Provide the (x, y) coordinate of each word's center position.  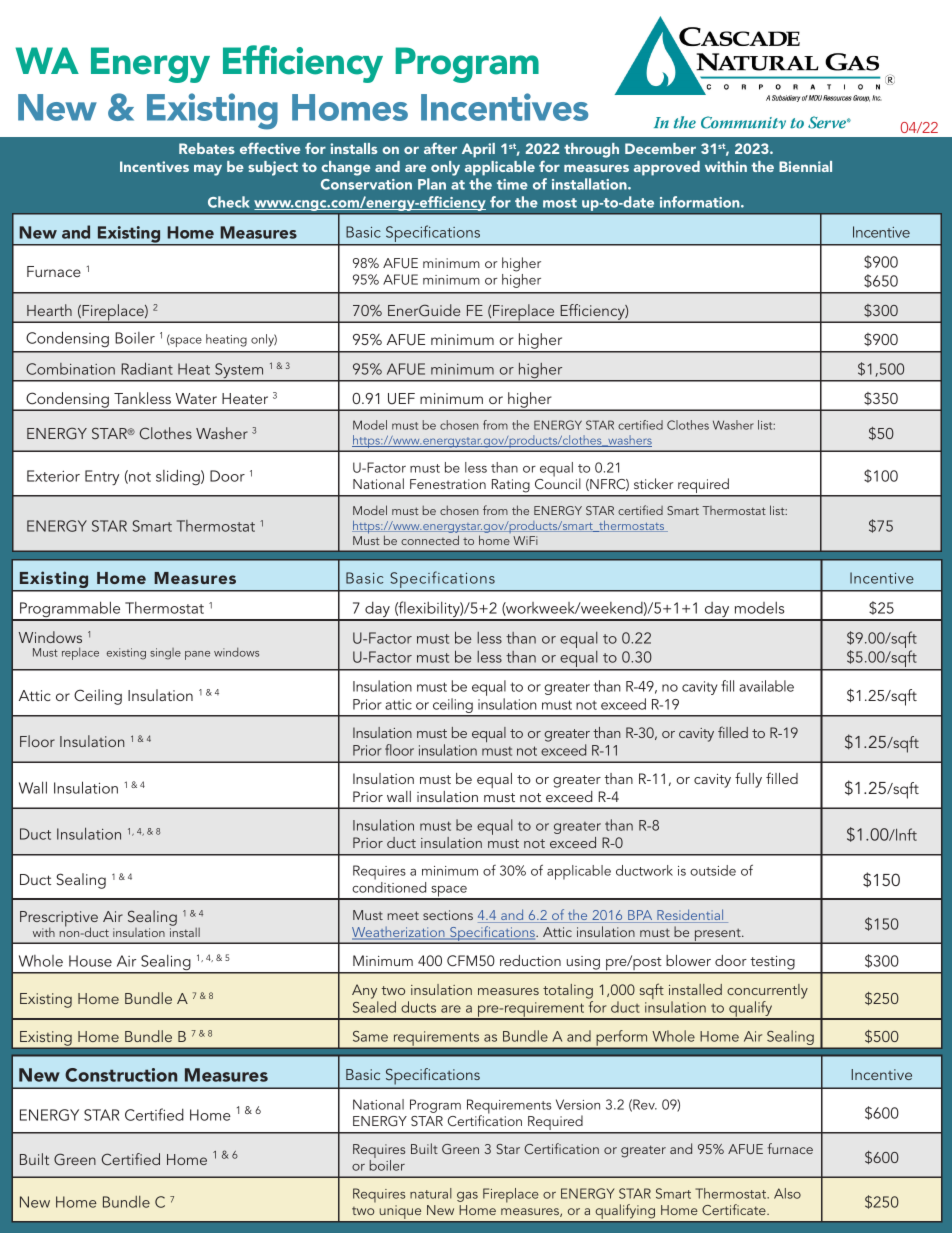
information (701, 202)
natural (431, 1193)
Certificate (735, 1209)
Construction (121, 1075)
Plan (432, 184)
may (208, 170)
